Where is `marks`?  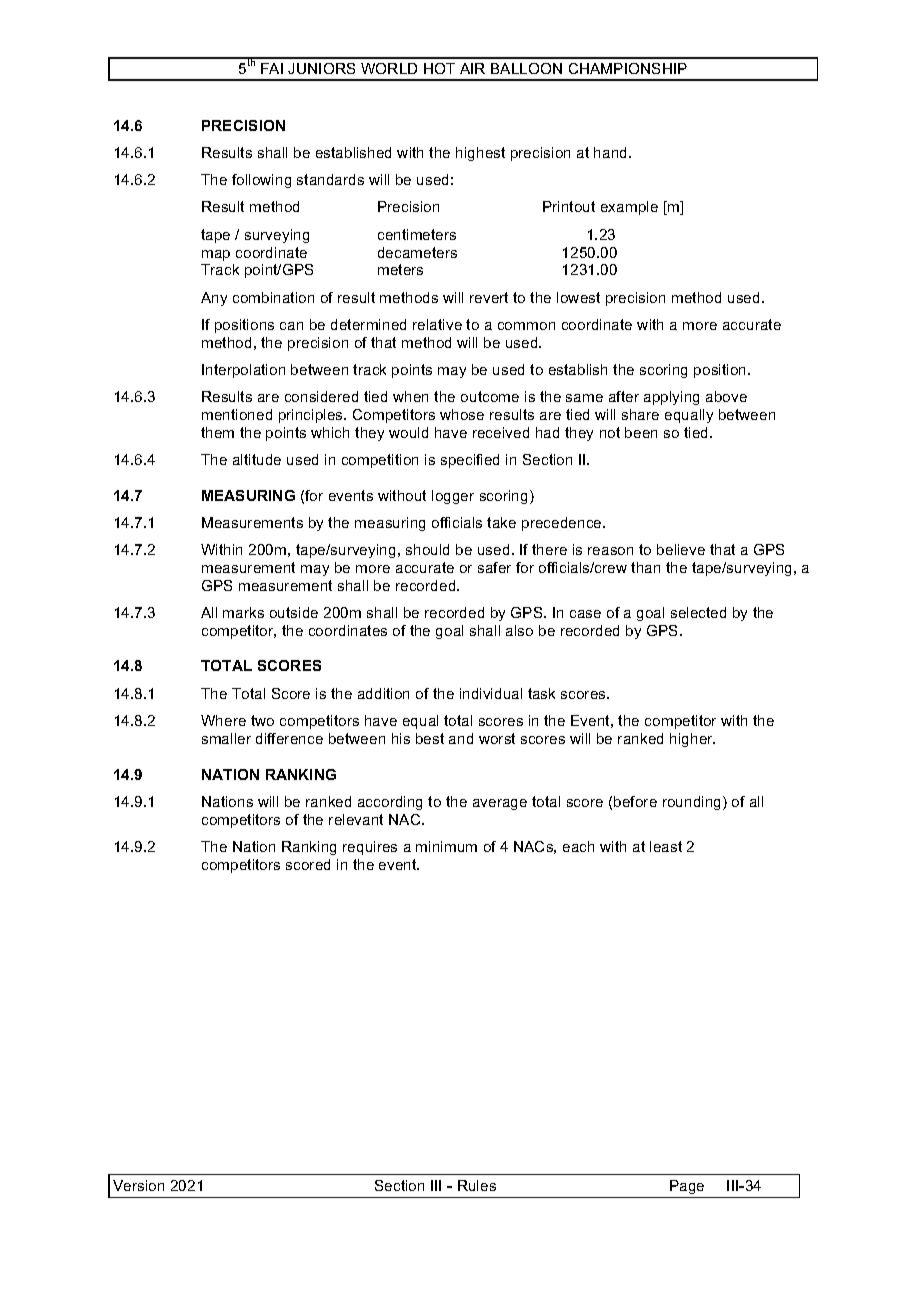 marks is located at coordinates (243, 612).
